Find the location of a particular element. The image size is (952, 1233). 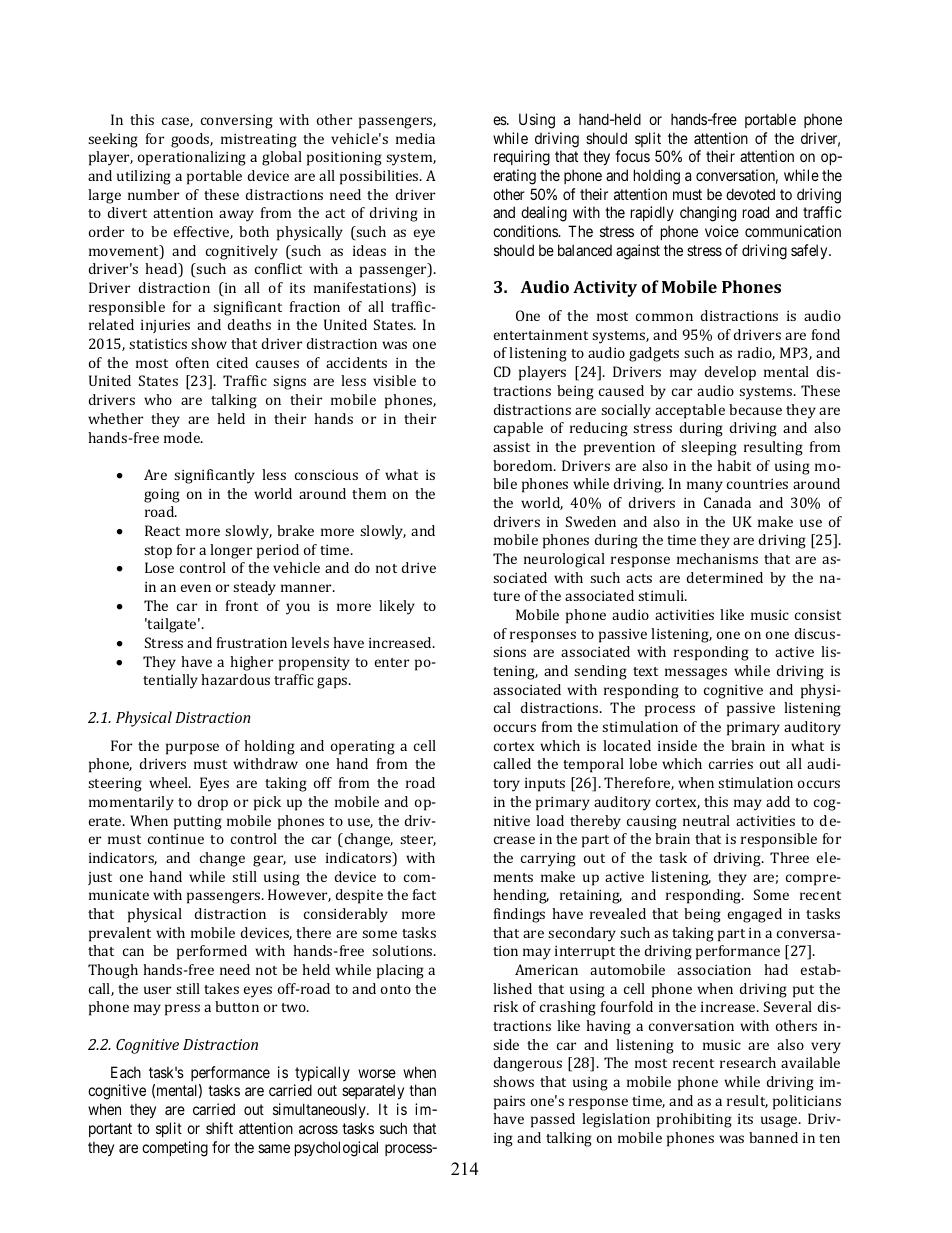

add is located at coordinates (778, 801).
